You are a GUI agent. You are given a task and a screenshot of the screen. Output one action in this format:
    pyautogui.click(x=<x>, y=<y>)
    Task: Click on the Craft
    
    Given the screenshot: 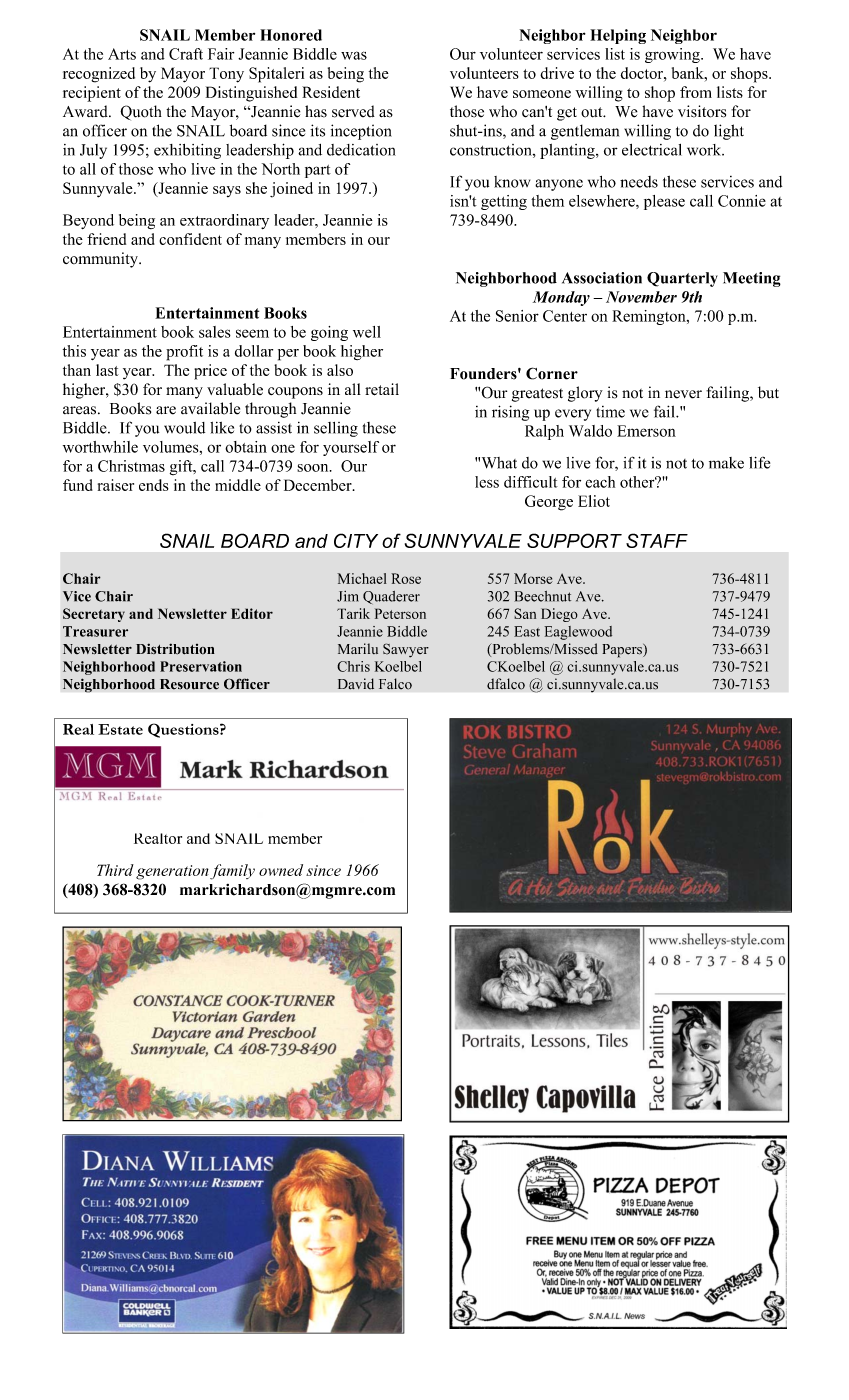 What is the action you would take?
    pyautogui.click(x=186, y=54)
